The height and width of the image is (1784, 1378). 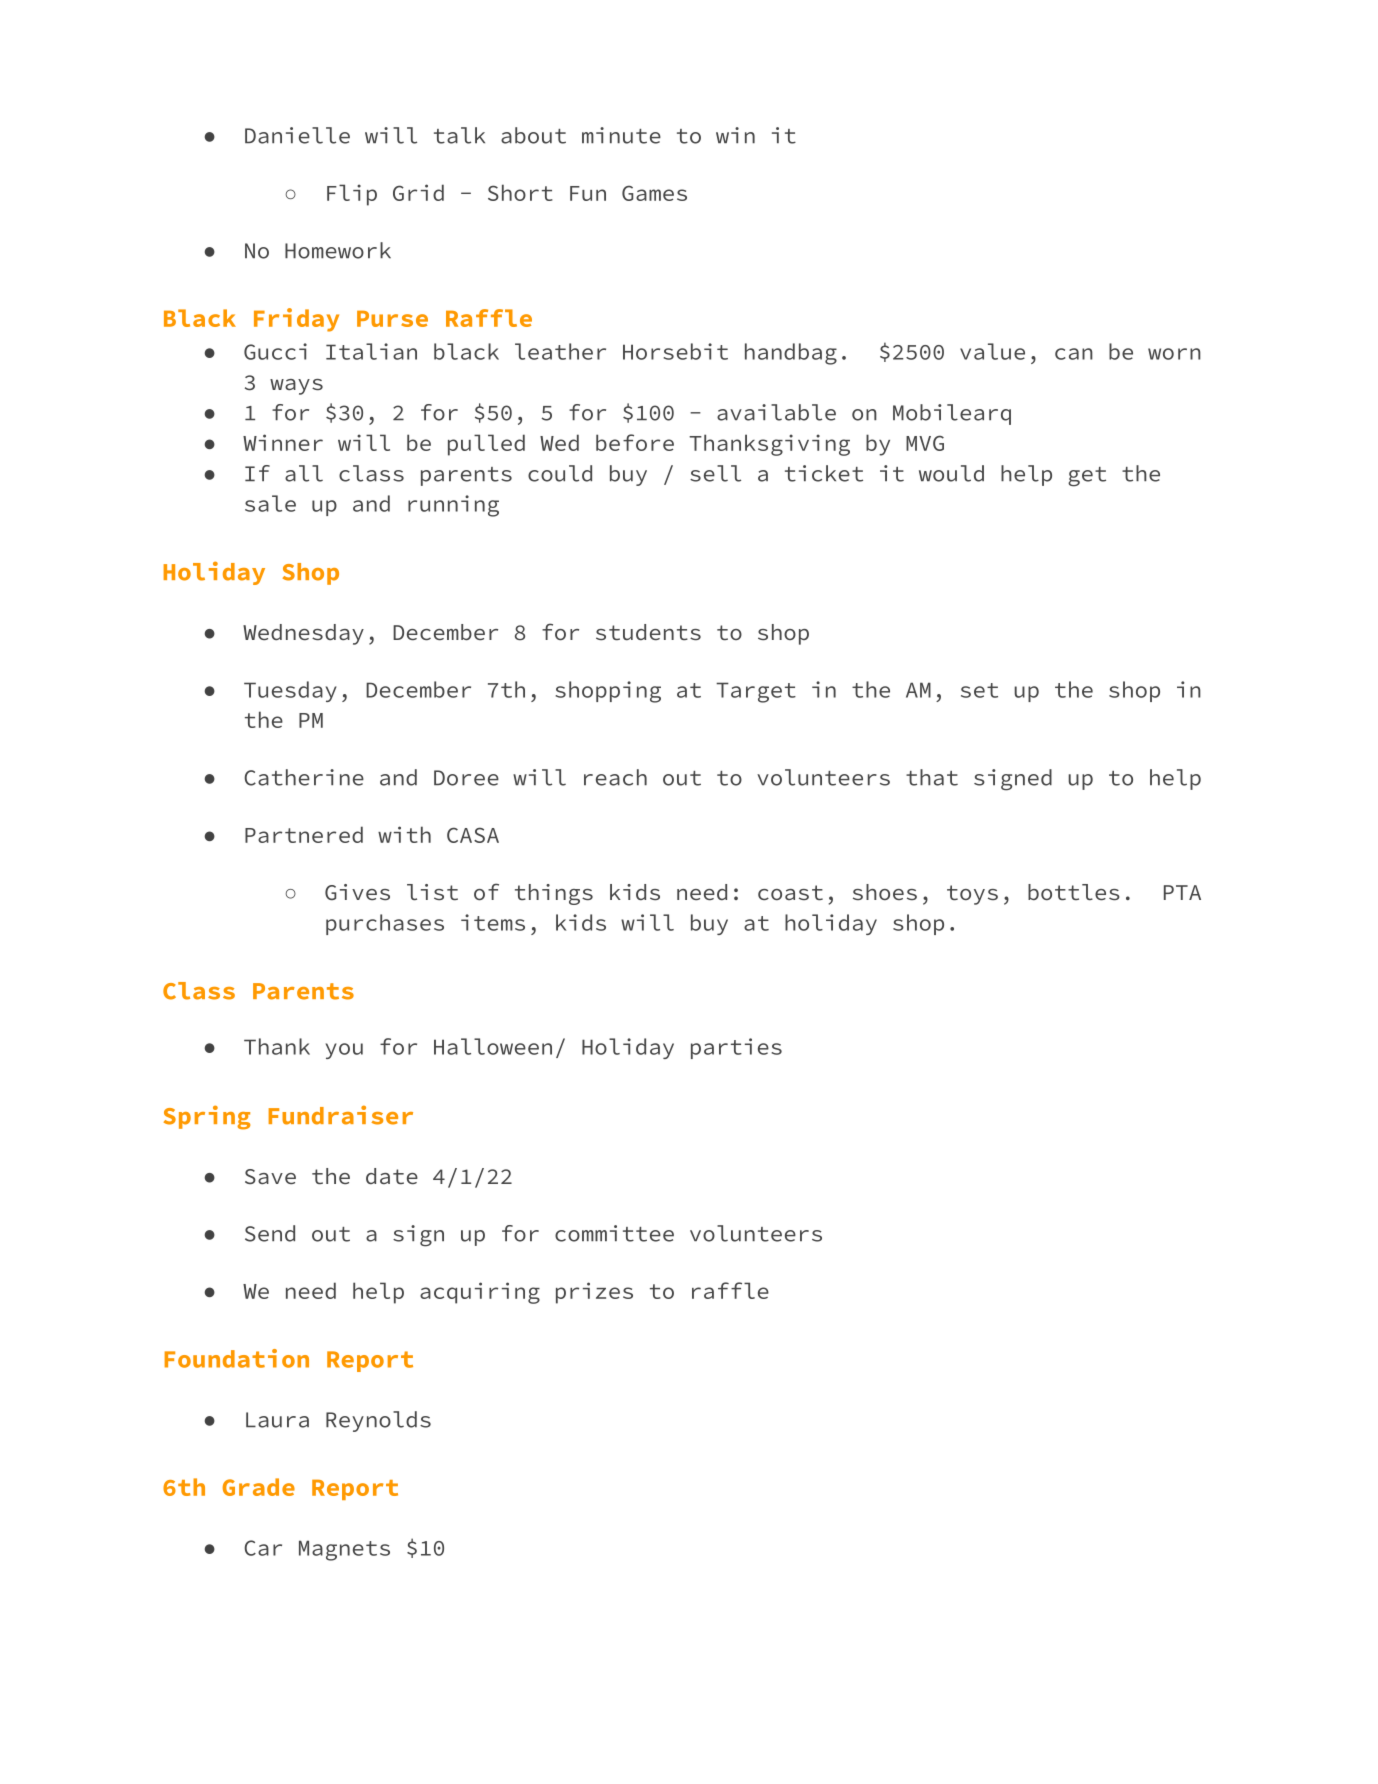 What do you see at coordinates (259, 1487) in the image?
I see `Grade` at bounding box center [259, 1487].
